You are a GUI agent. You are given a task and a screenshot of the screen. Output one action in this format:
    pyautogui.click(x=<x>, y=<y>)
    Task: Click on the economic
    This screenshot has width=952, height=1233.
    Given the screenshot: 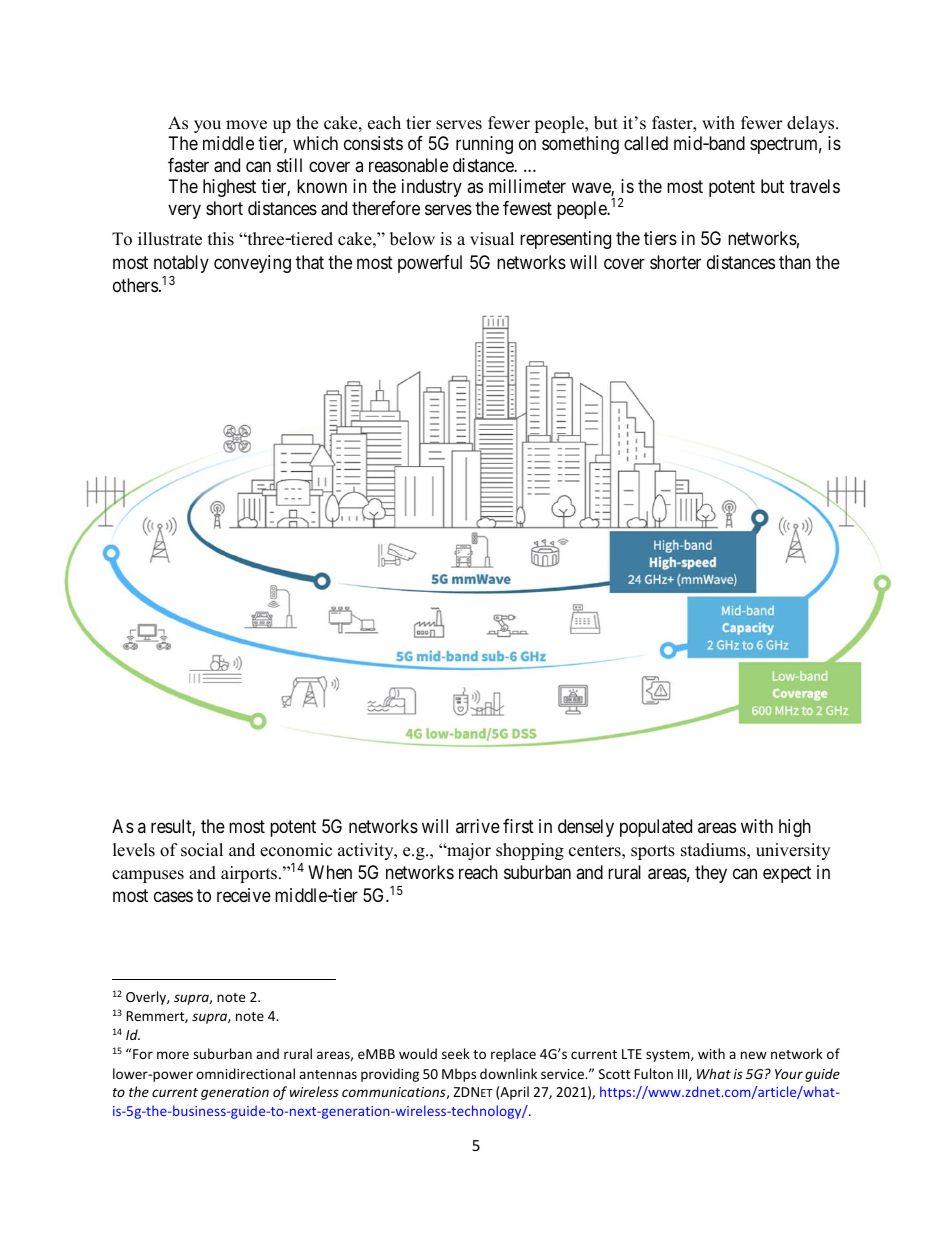 What is the action you would take?
    pyautogui.click(x=296, y=850)
